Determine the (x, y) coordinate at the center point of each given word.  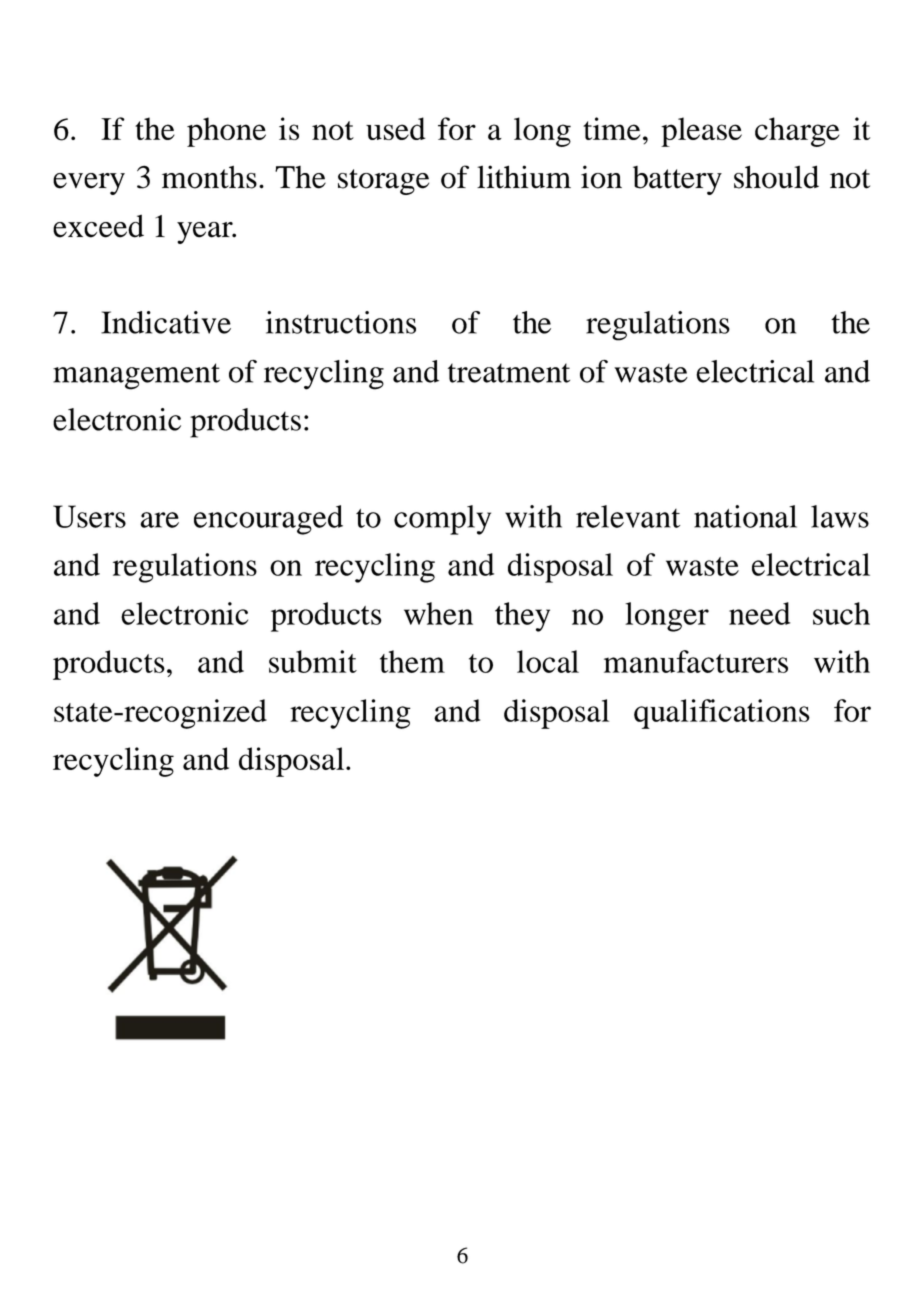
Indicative (166, 322)
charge (797, 132)
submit (313, 661)
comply (442, 520)
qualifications (722, 714)
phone (226, 132)
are (159, 520)
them (412, 661)
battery (677, 180)
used (396, 128)
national (745, 516)
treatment (509, 373)
